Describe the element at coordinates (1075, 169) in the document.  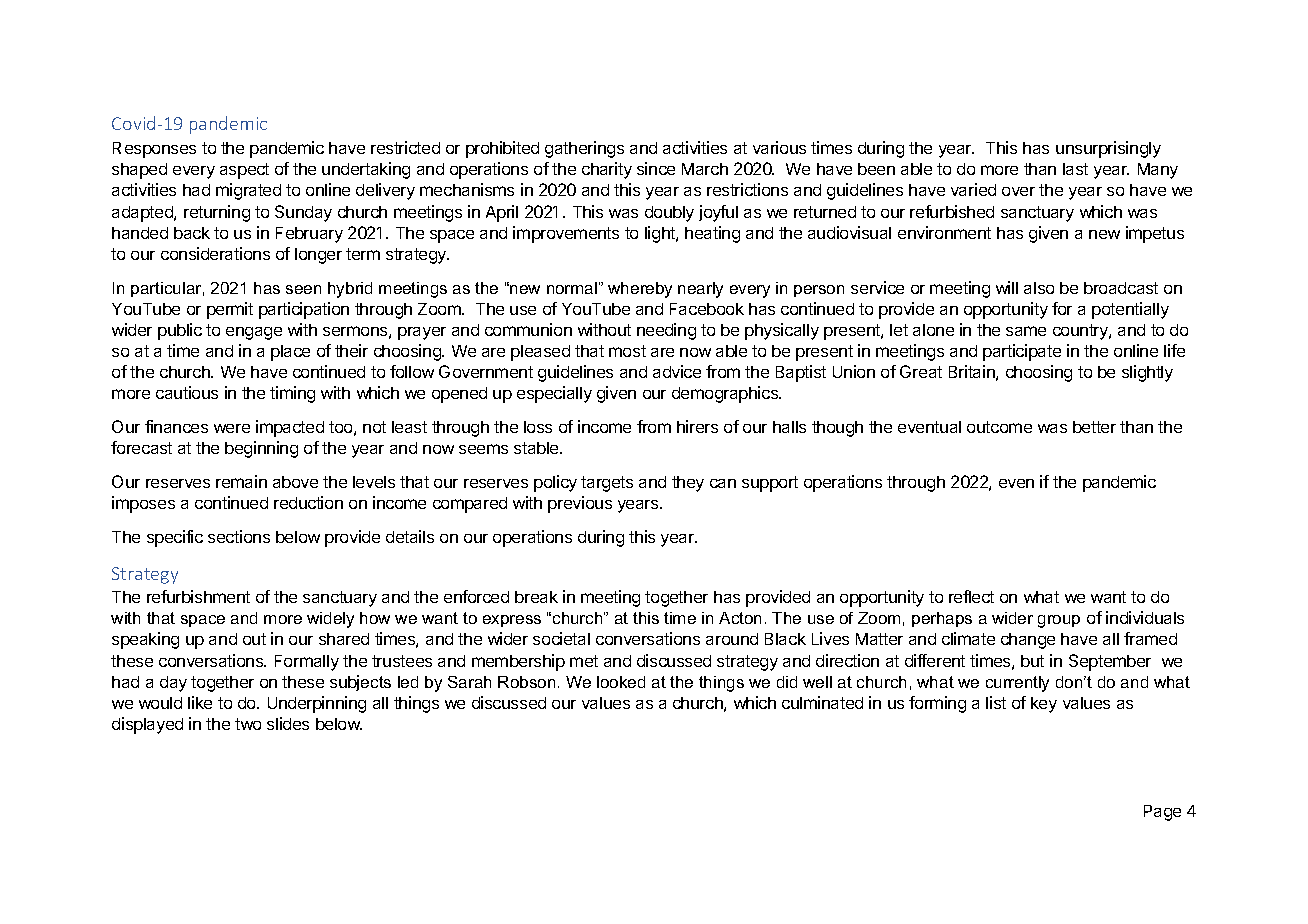
I see `last` at that location.
